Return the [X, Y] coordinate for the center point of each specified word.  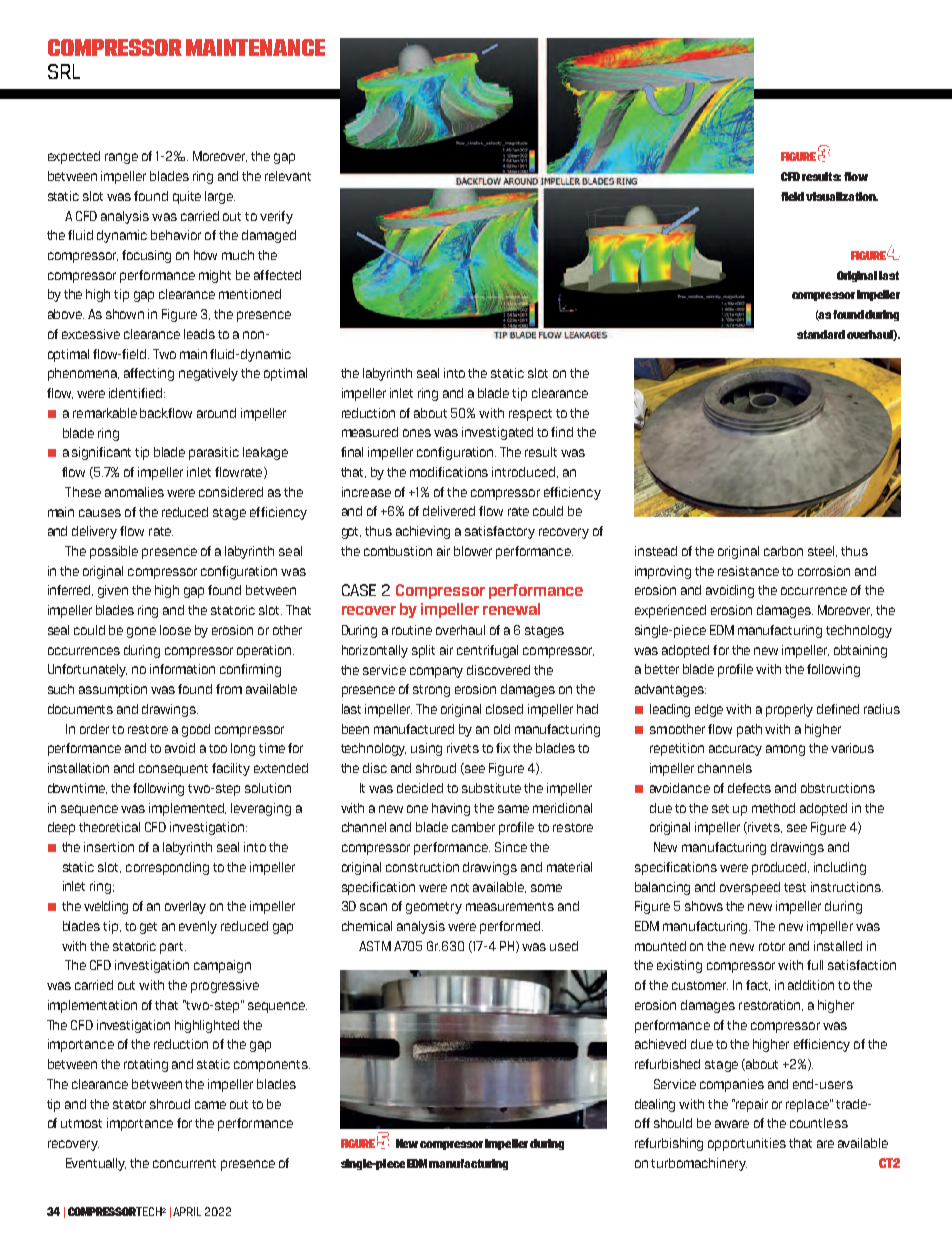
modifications [449, 472]
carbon [783, 551]
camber [473, 827]
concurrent [184, 1163]
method [773, 808]
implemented [187, 809]
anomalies [134, 492]
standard [821, 334]
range [121, 158]
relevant [288, 176]
